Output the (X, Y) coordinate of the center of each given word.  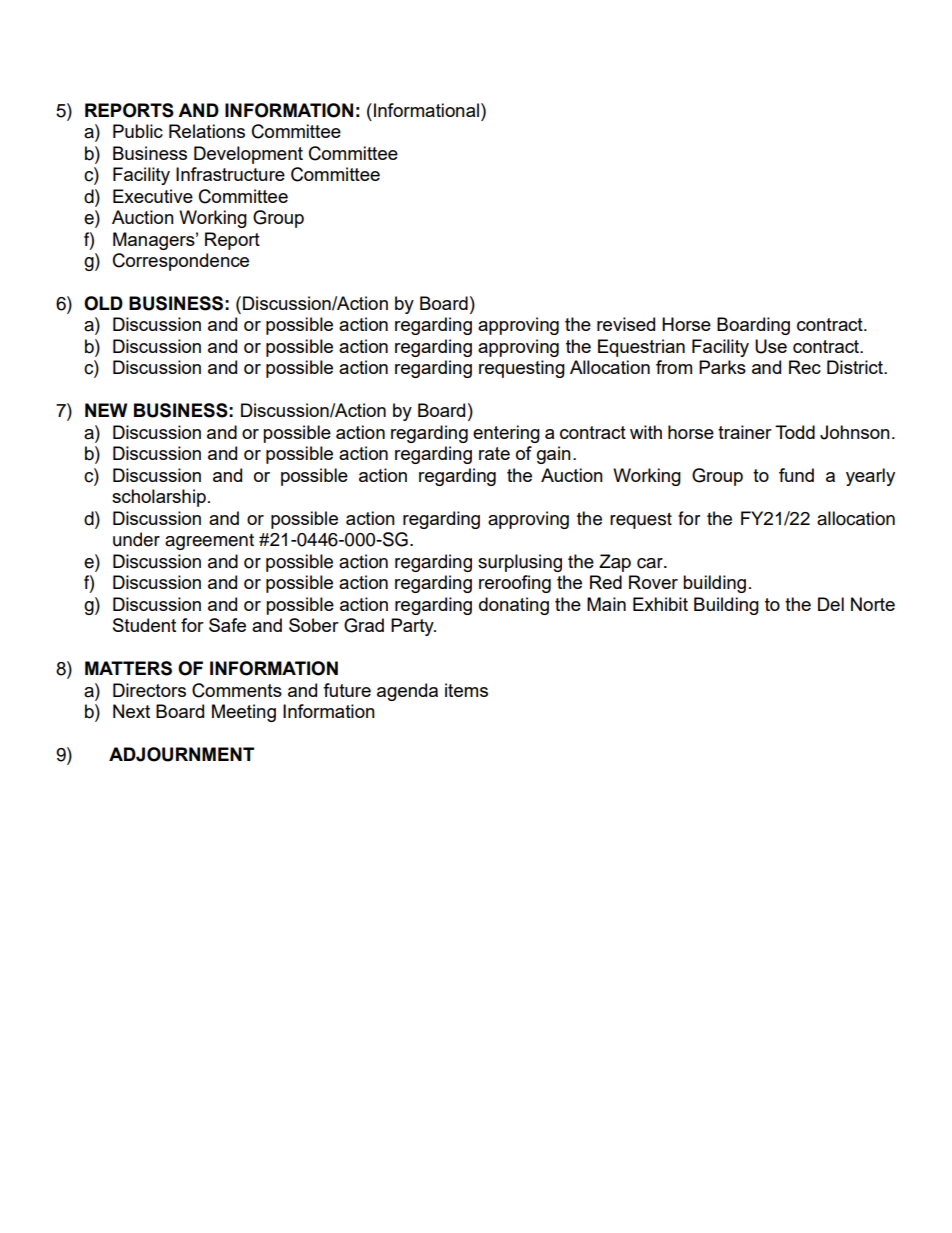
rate (494, 453)
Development (248, 155)
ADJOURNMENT (181, 754)
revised (626, 324)
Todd (795, 432)
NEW (106, 410)
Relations (207, 131)
